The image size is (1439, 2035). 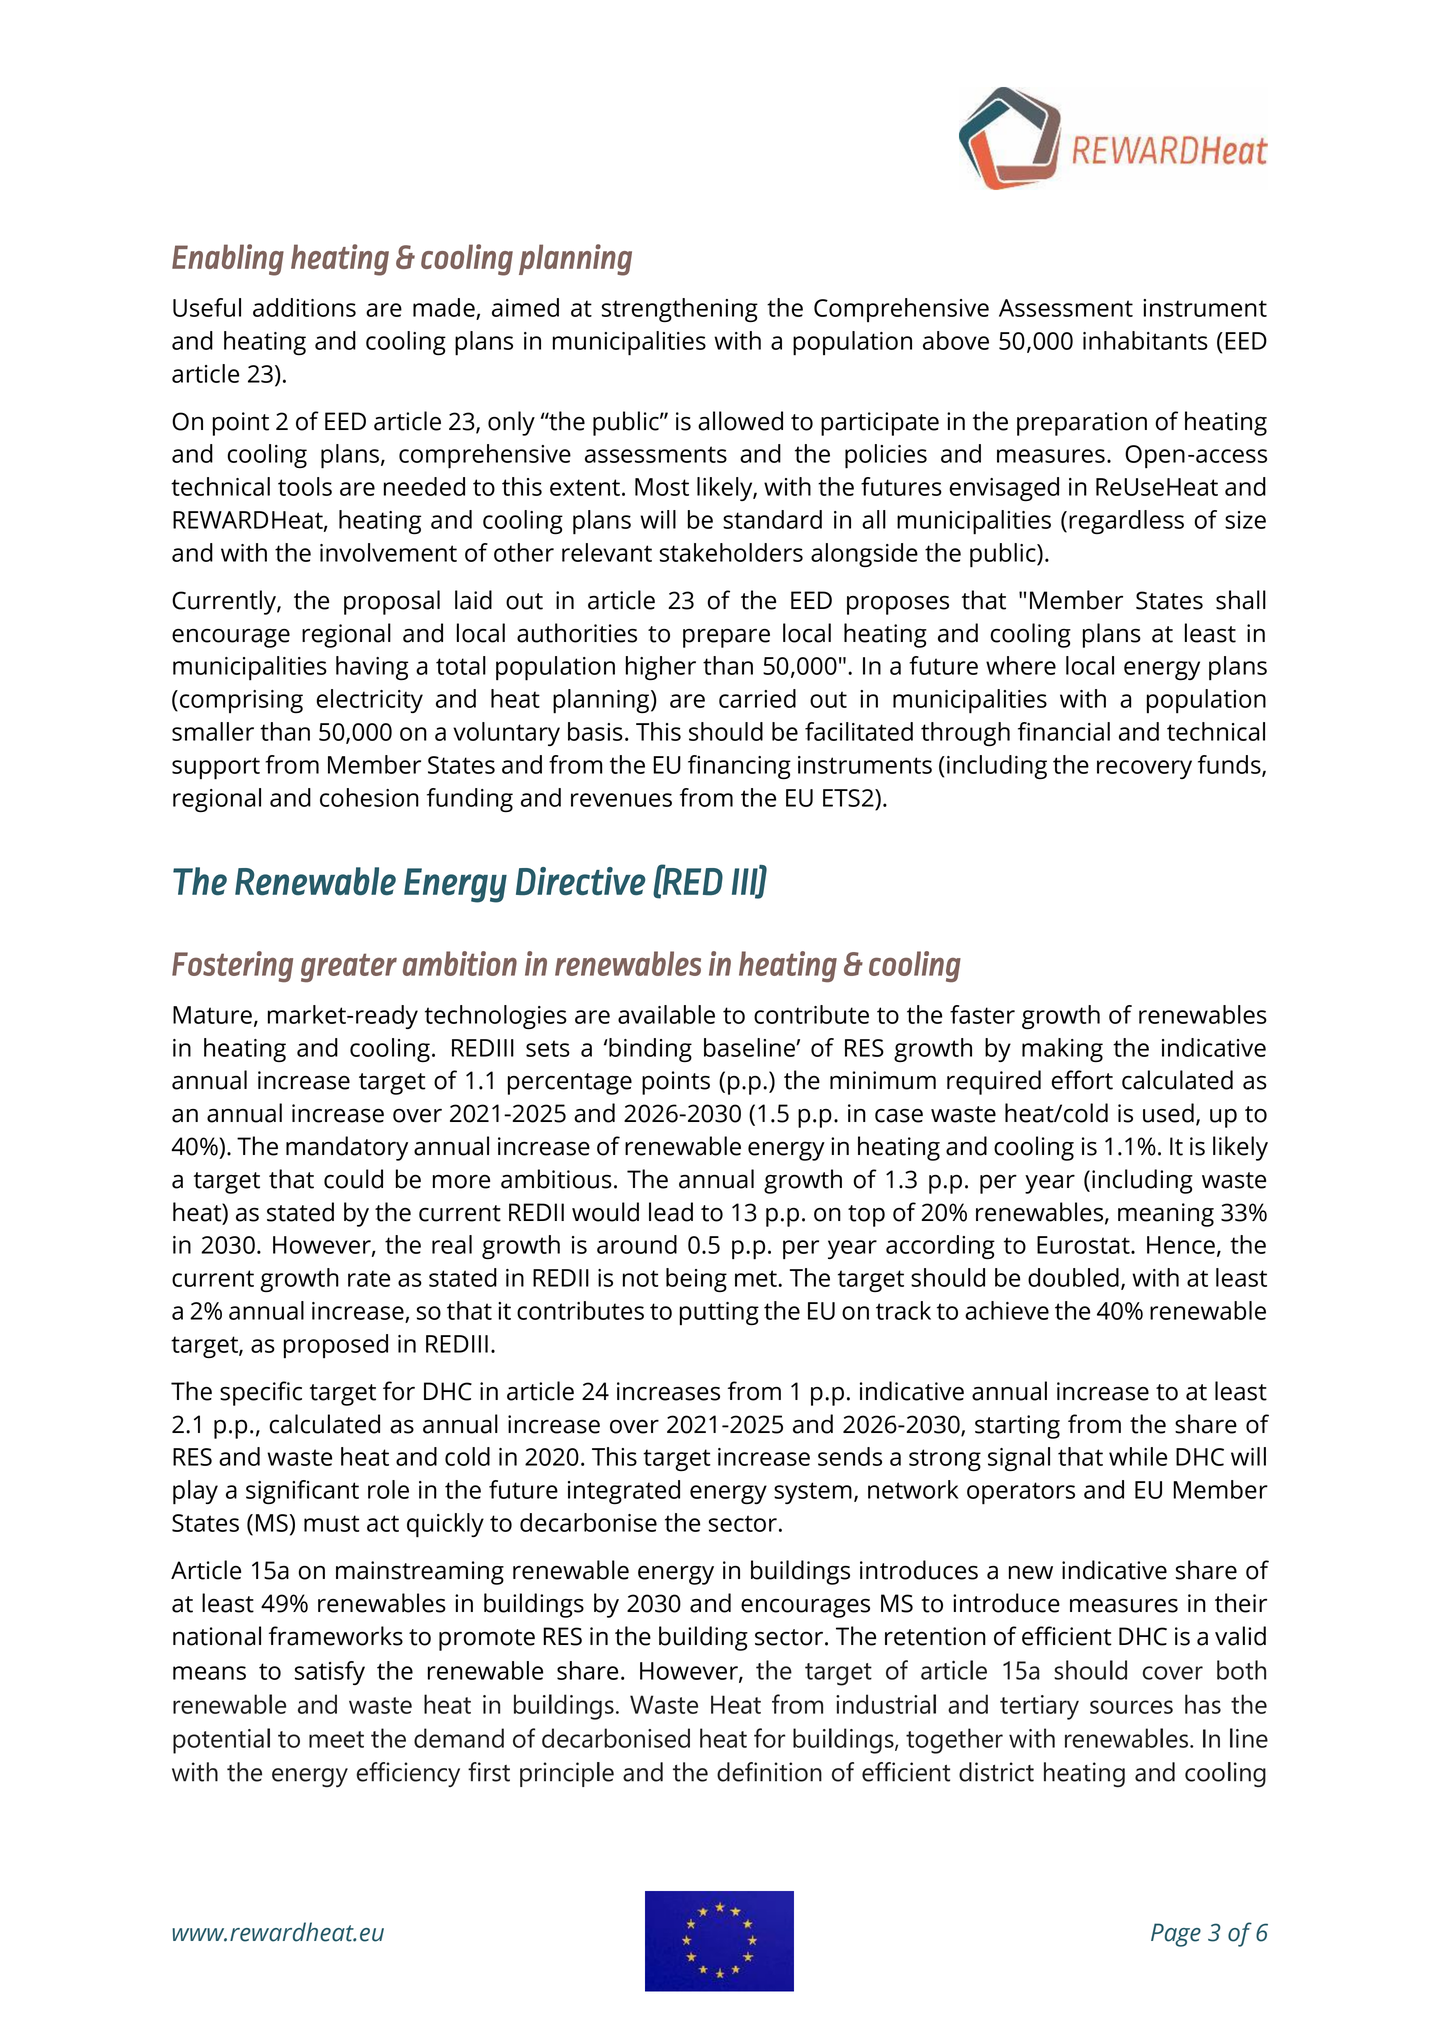 What do you see at coordinates (757, 698) in the page?
I see `carried` at bounding box center [757, 698].
